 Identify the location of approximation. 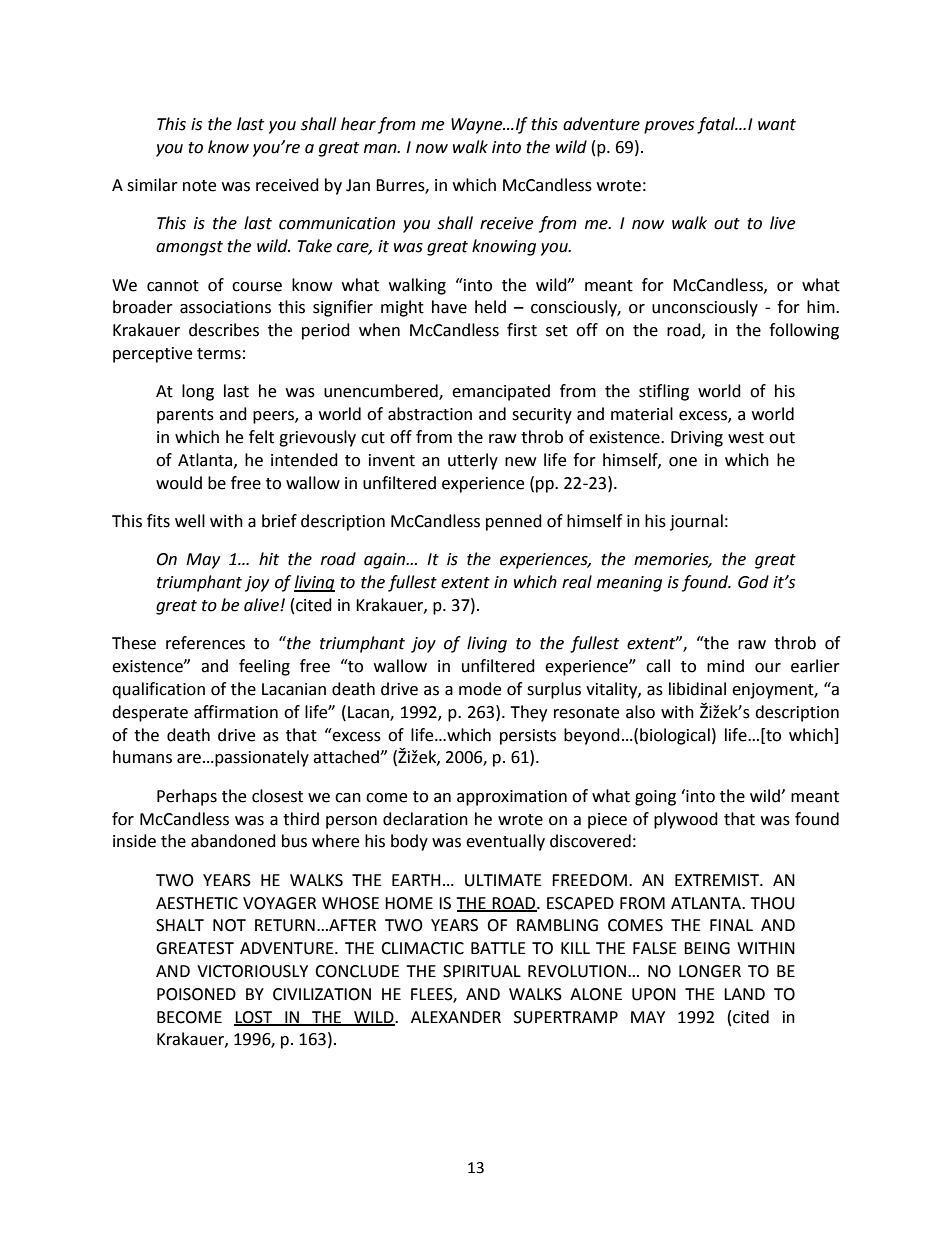
(512, 798).
